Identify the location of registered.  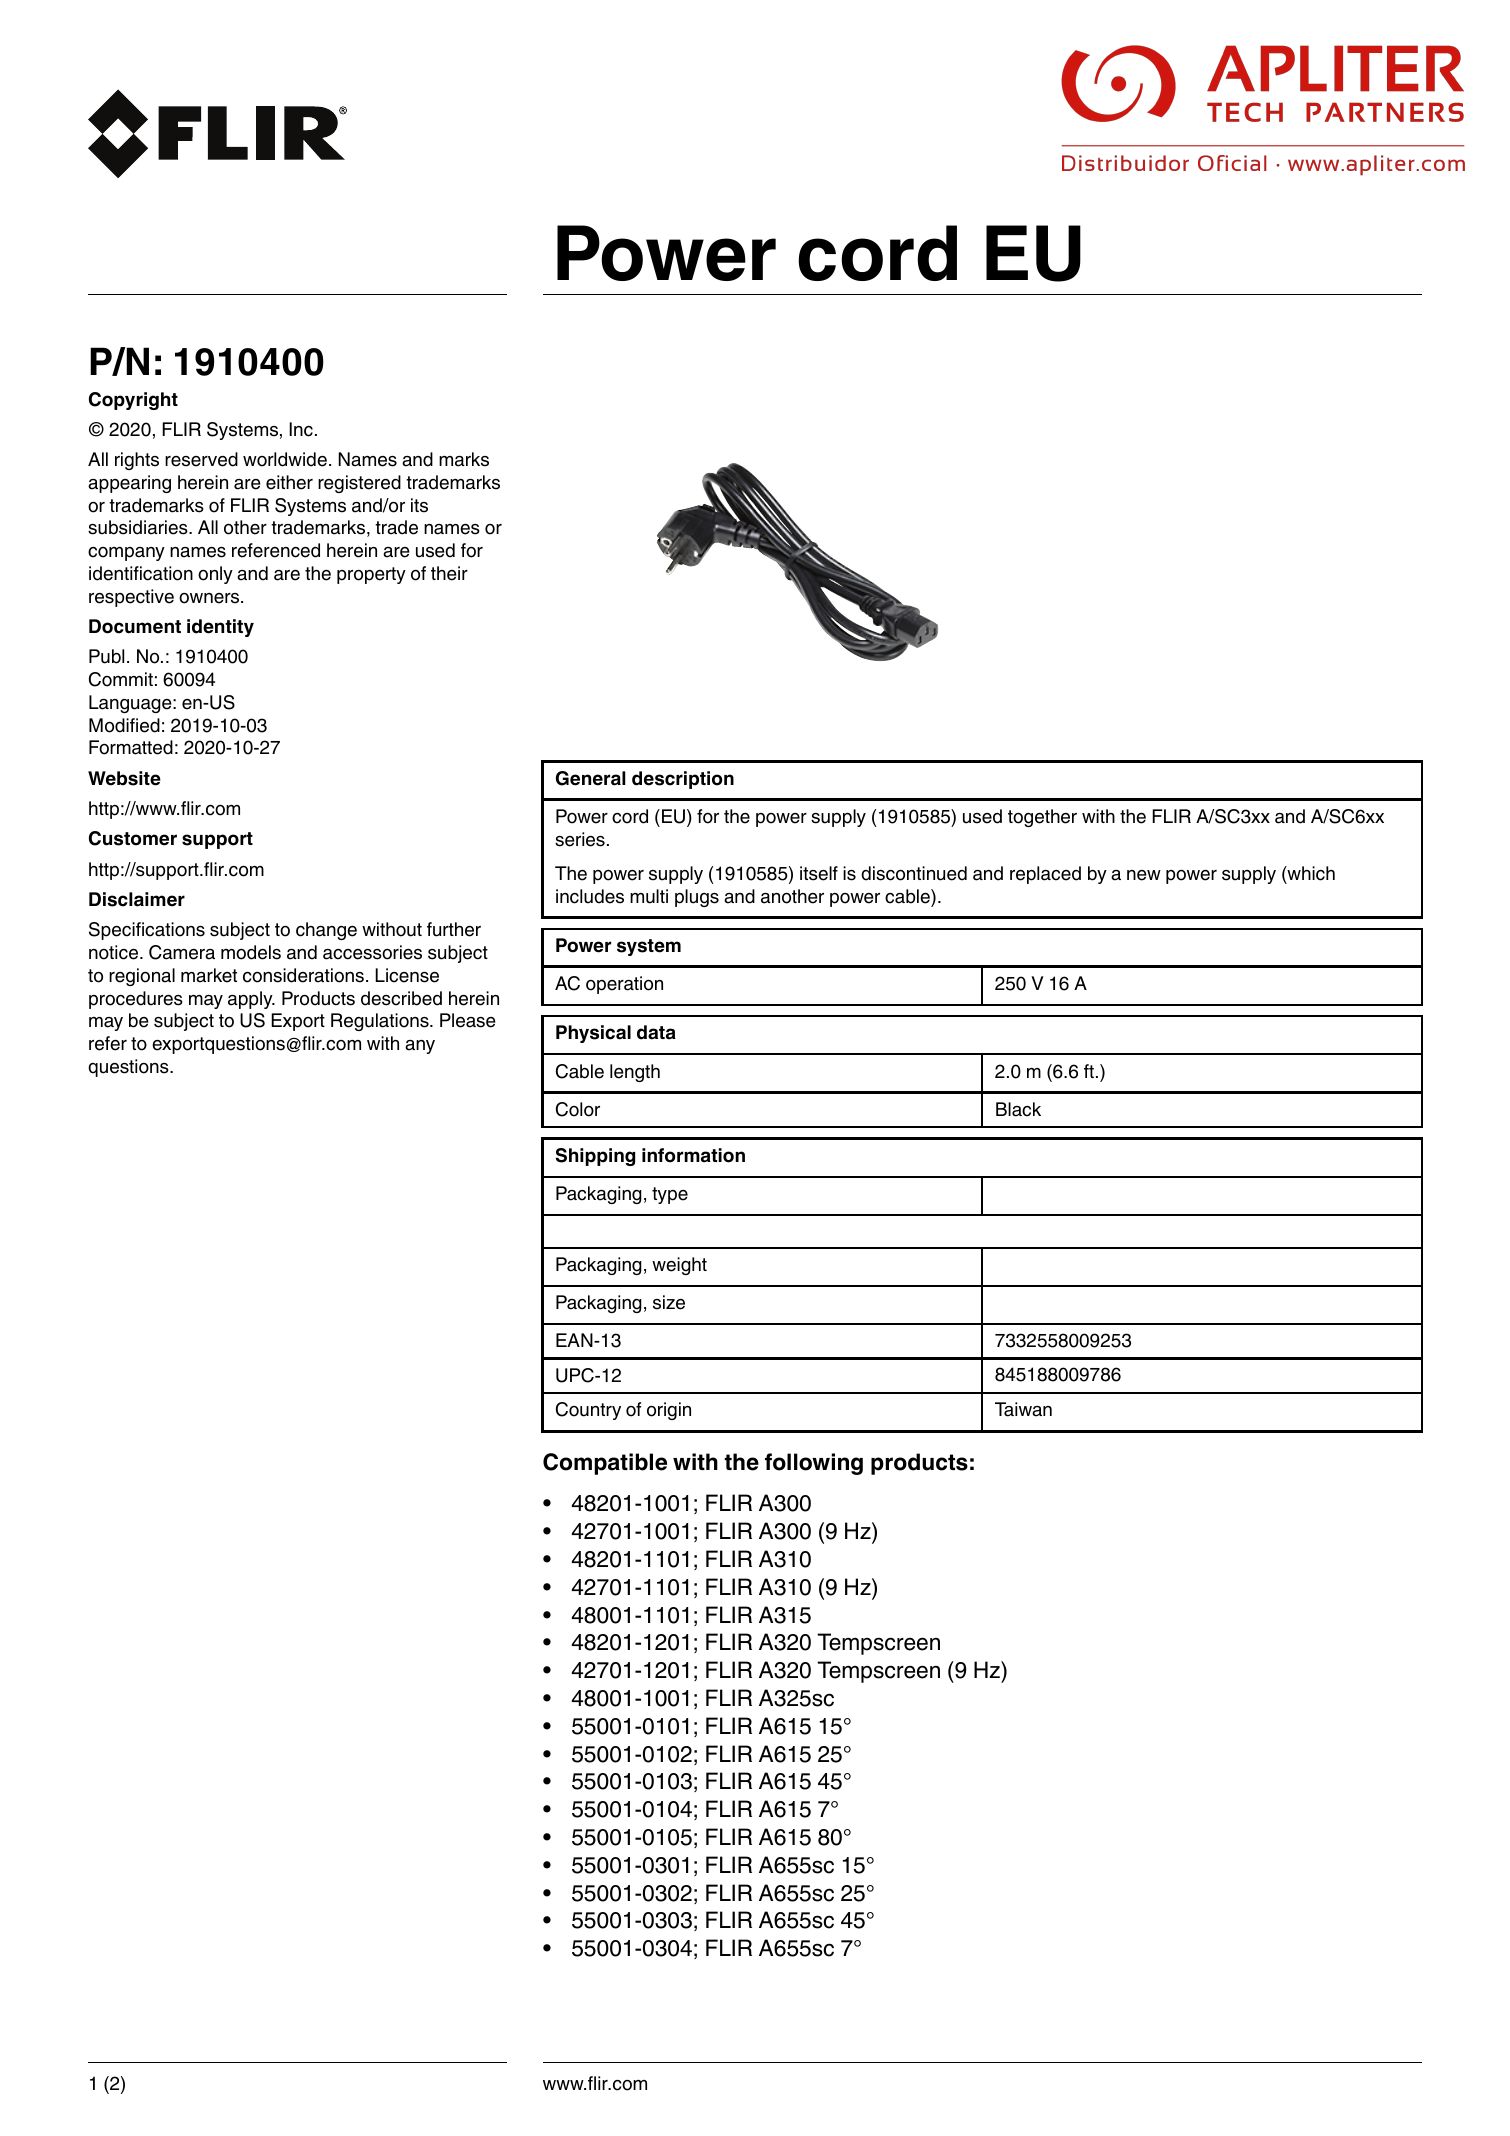
(359, 484).
